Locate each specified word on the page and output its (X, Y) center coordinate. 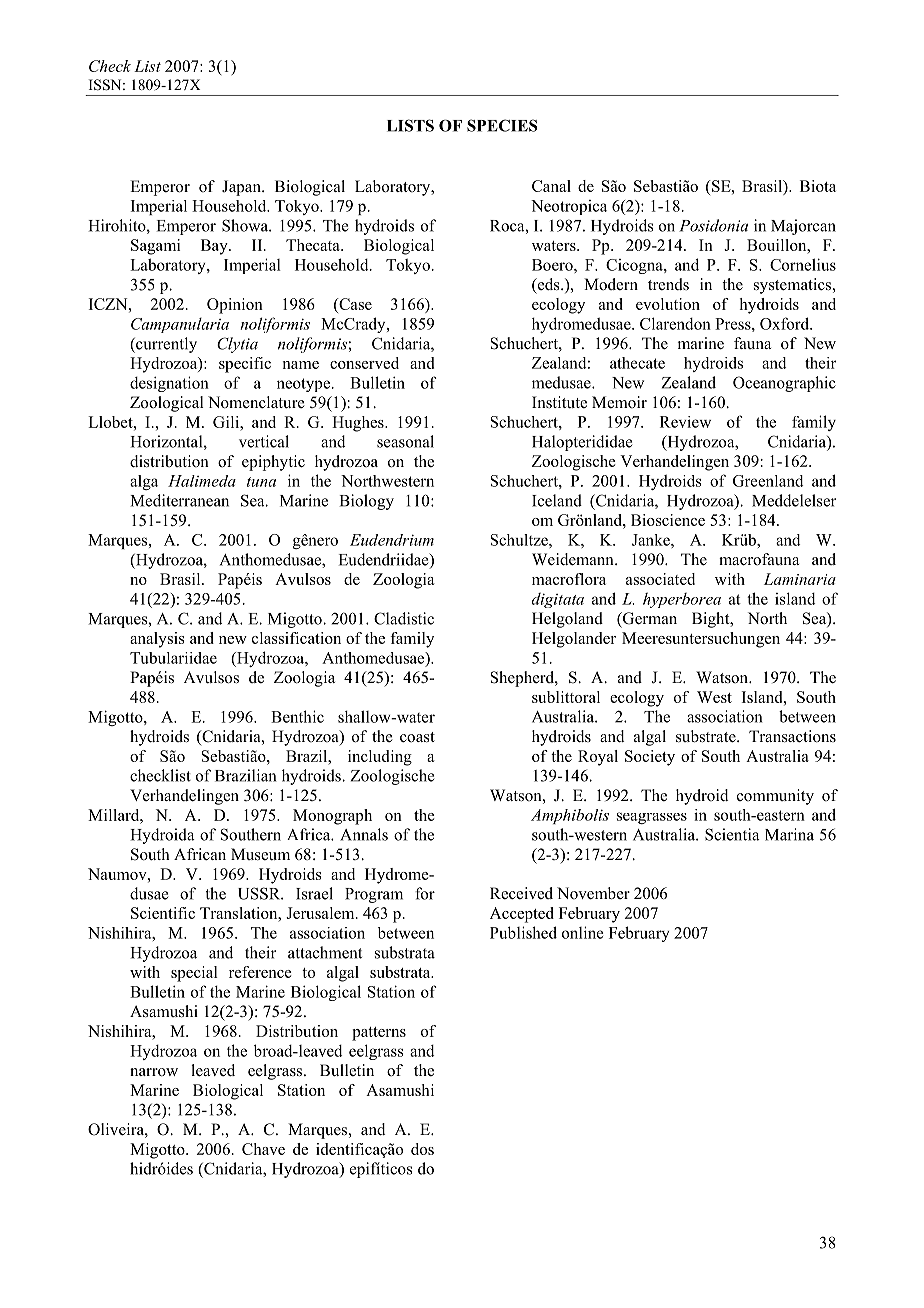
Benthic (297, 716)
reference (260, 972)
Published (523, 932)
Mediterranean (179, 500)
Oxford (785, 323)
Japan (242, 188)
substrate (707, 736)
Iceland (557, 500)
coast (417, 737)
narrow (154, 1072)
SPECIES (502, 125)
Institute (559, 402)
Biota (818, 186)
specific (245, 365)
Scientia (732, 834)
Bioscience (668, 520)
